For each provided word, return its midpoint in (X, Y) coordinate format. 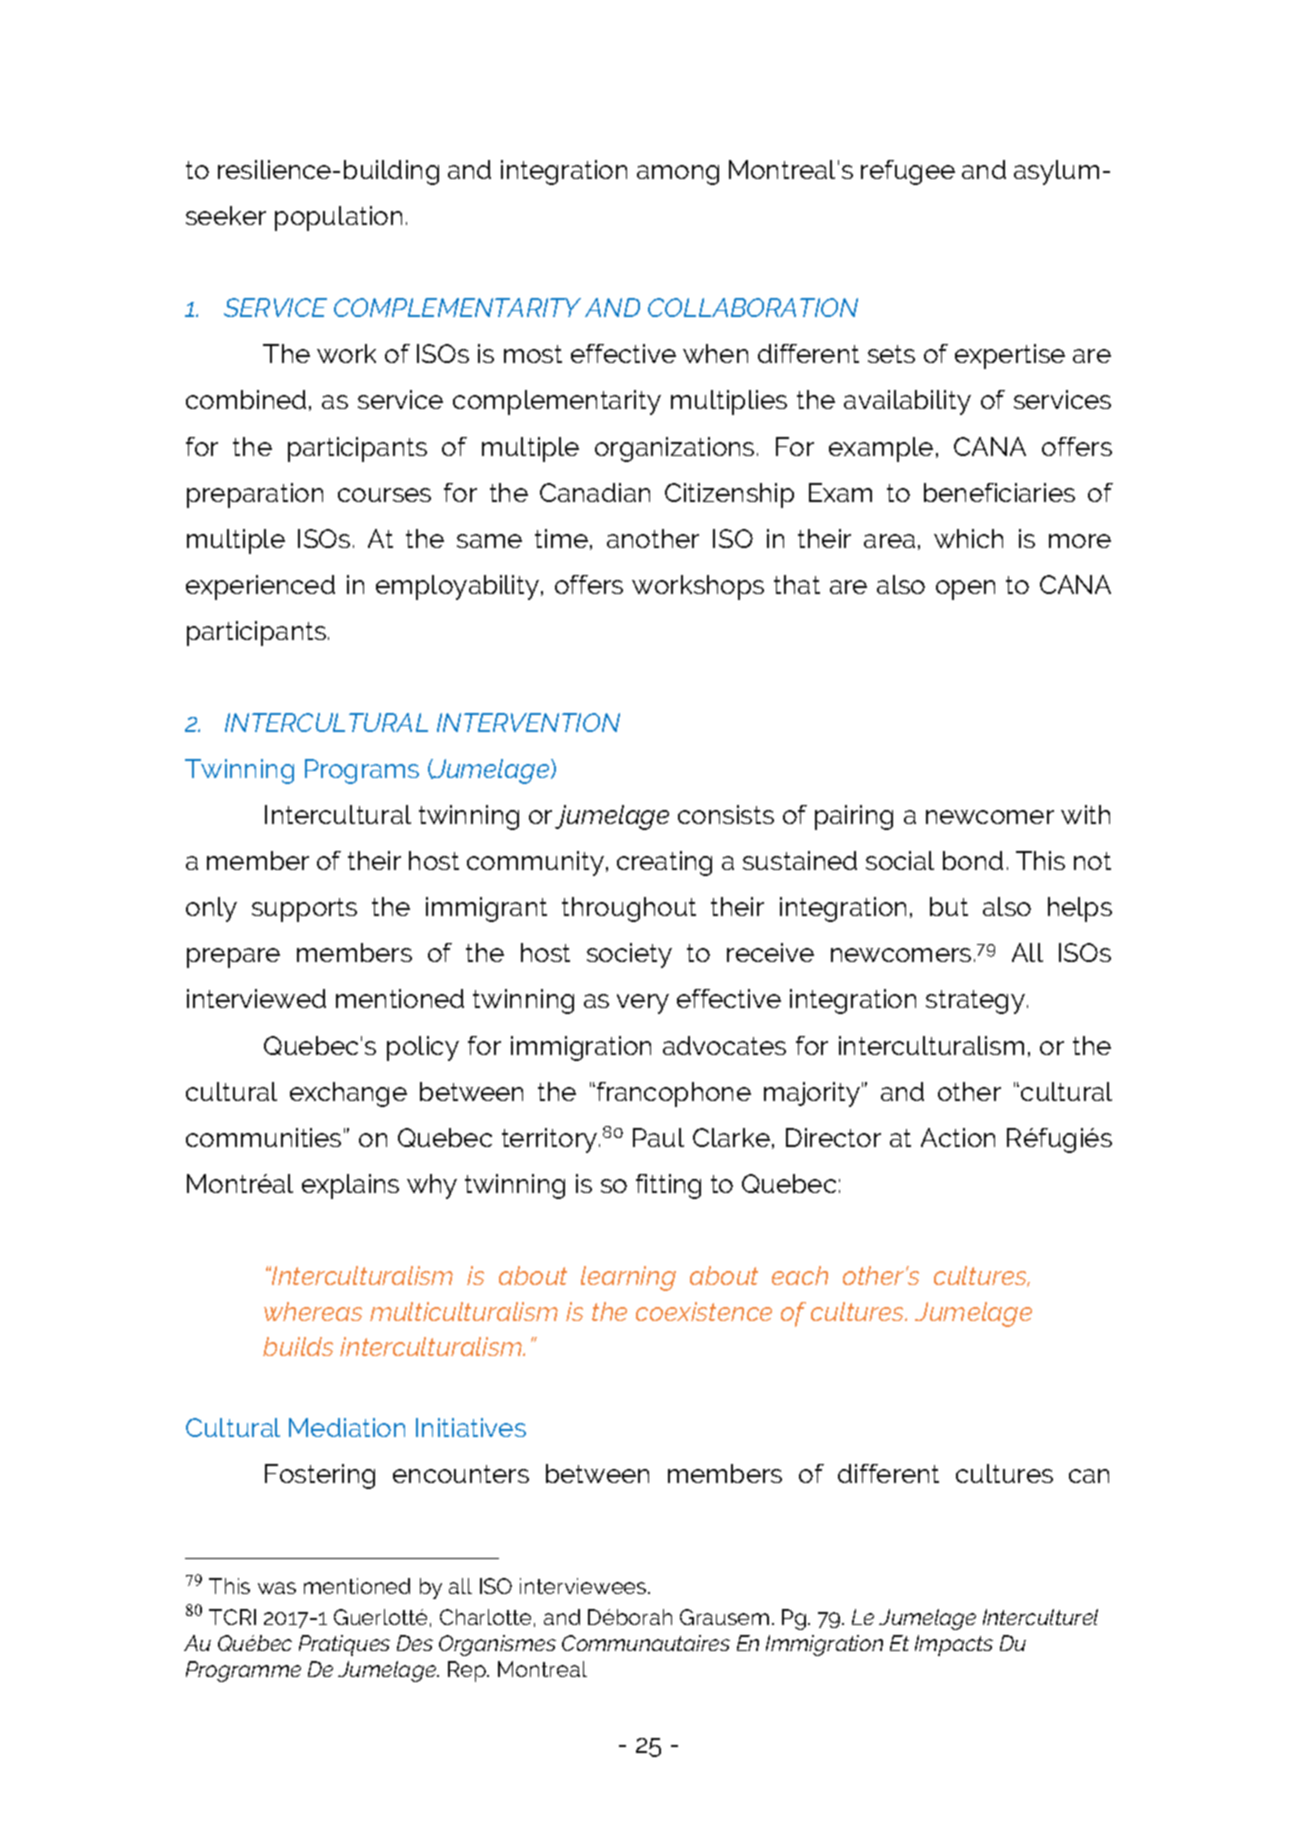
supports (304, 910)
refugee (908, 172)
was (277, 1588)
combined (246, 399)
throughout (629, 909)
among (678, 175)
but (949, 906)
